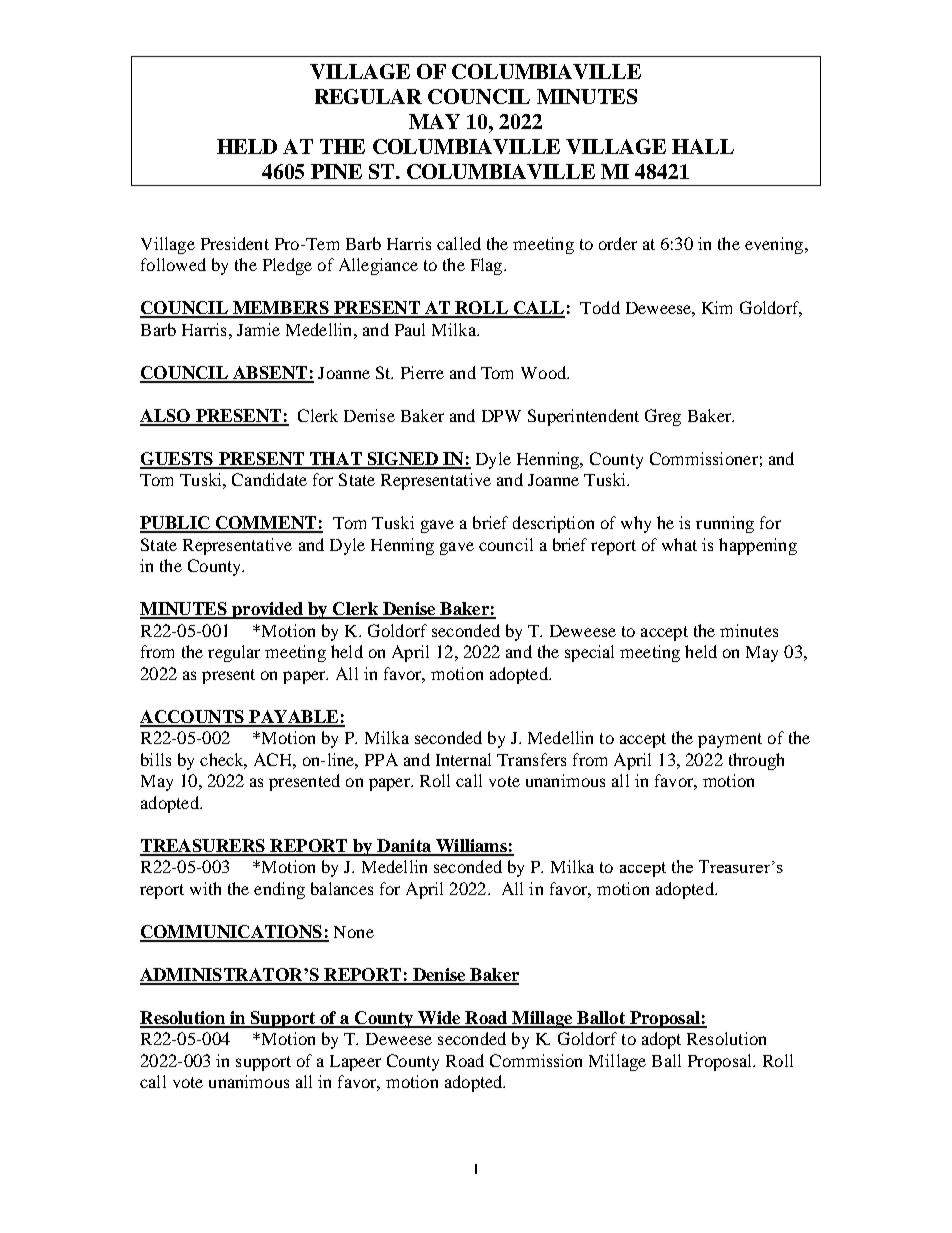 The image size is (952, 1233). What do you see at coordinates (703, 146) in the image?
I see `HALL` at bounding box center [703, 146].
